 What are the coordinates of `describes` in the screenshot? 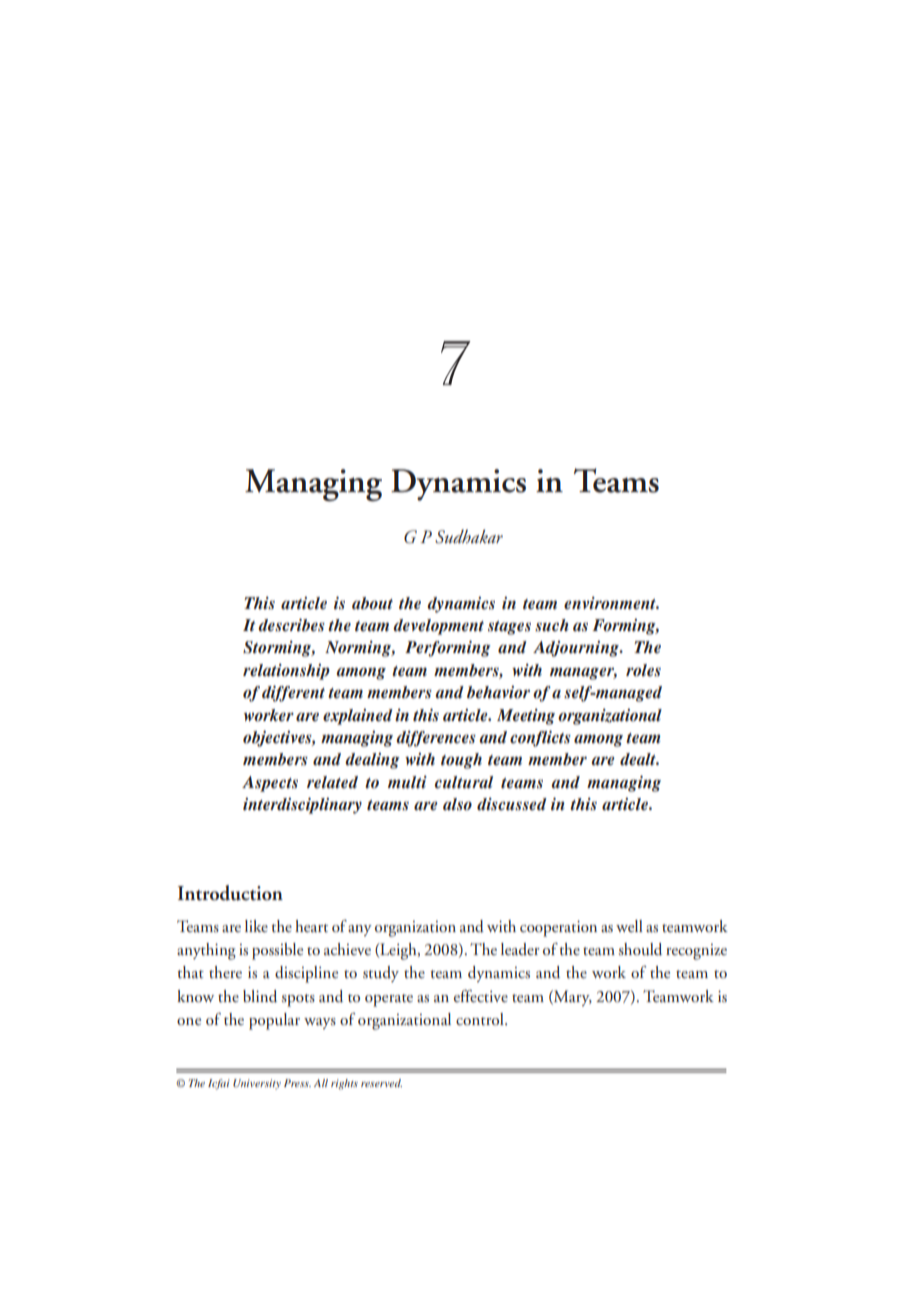 It's located at (291, 625).
